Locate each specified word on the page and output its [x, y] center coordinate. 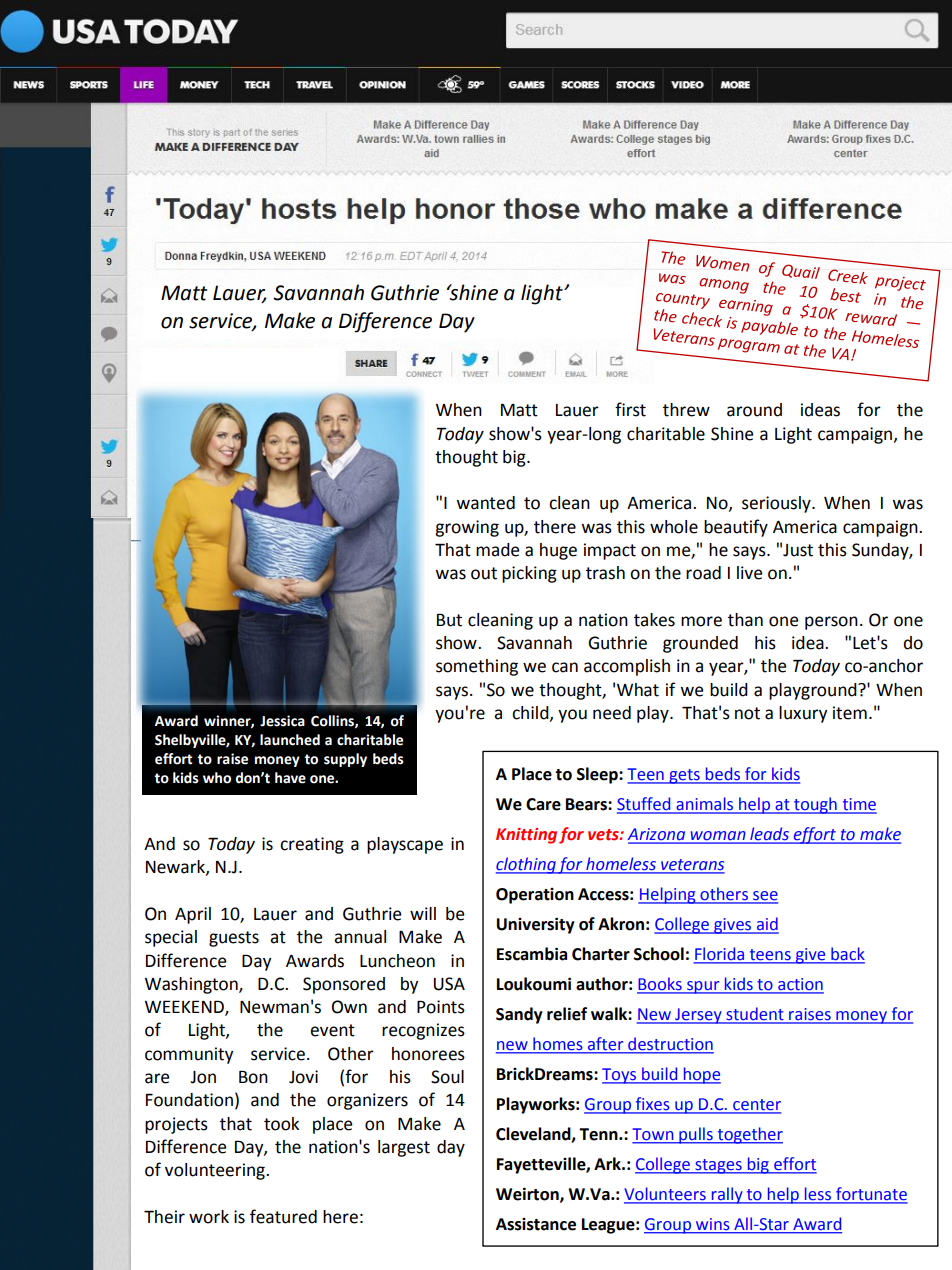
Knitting [526, 836]
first [630, 409]
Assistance [536, 1224]
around [754, 410]
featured [283, 1216]
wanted [485, 503]
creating [312, 845]
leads [769, 835]
